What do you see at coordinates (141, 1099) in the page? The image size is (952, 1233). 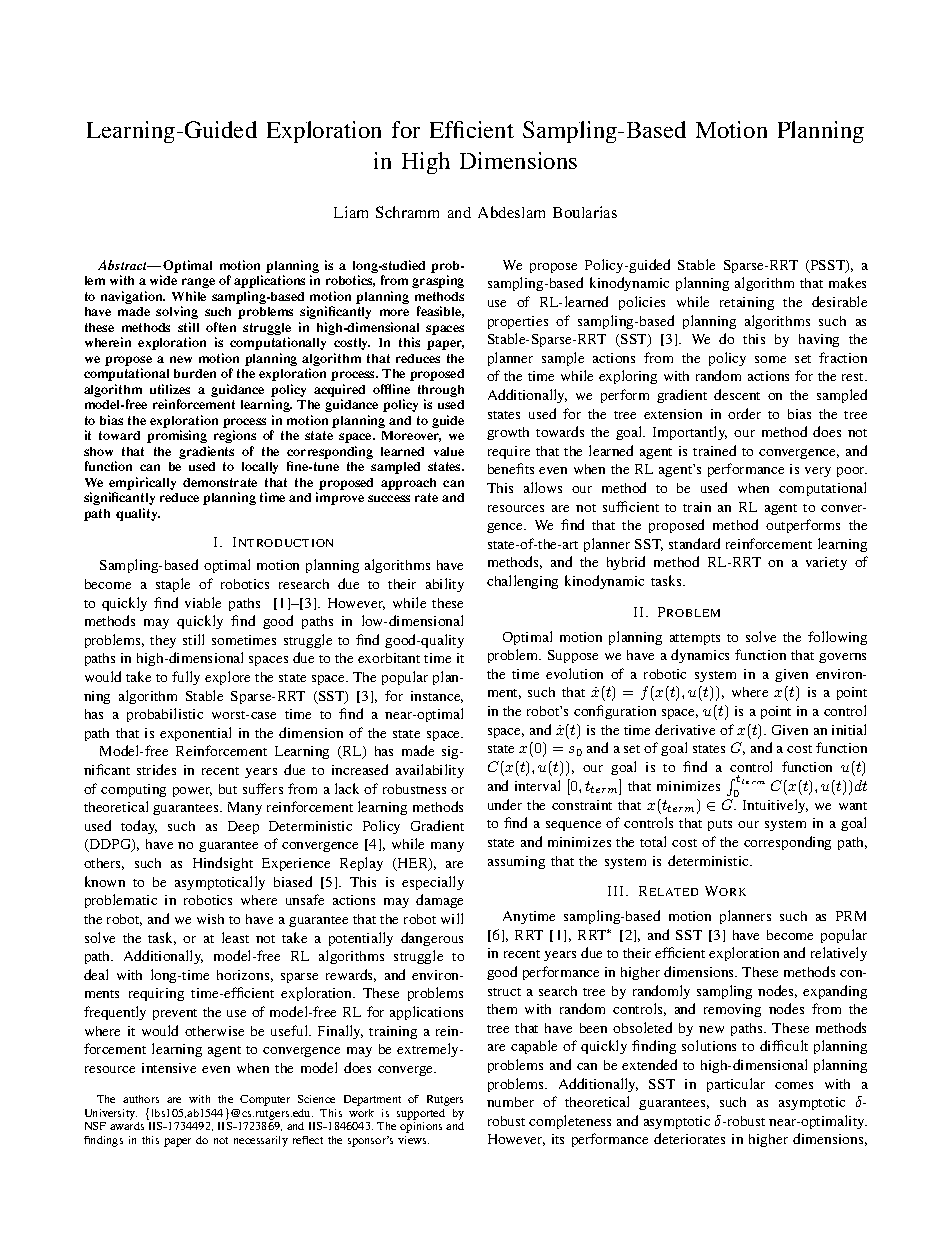 I see `authors` at bounding box center [141, 1099].
